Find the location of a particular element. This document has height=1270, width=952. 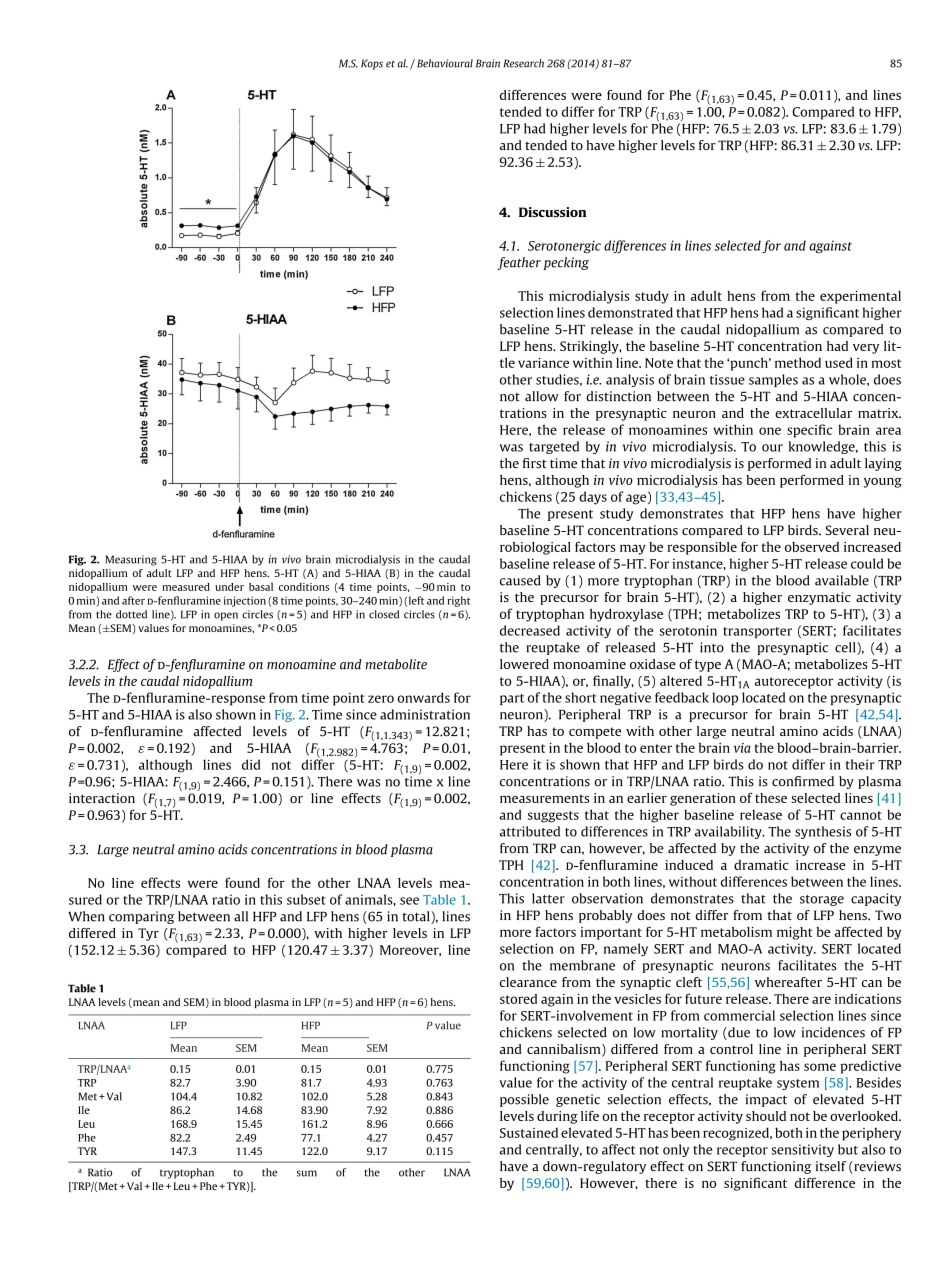

Kops is located at coordinates (372, 64).
